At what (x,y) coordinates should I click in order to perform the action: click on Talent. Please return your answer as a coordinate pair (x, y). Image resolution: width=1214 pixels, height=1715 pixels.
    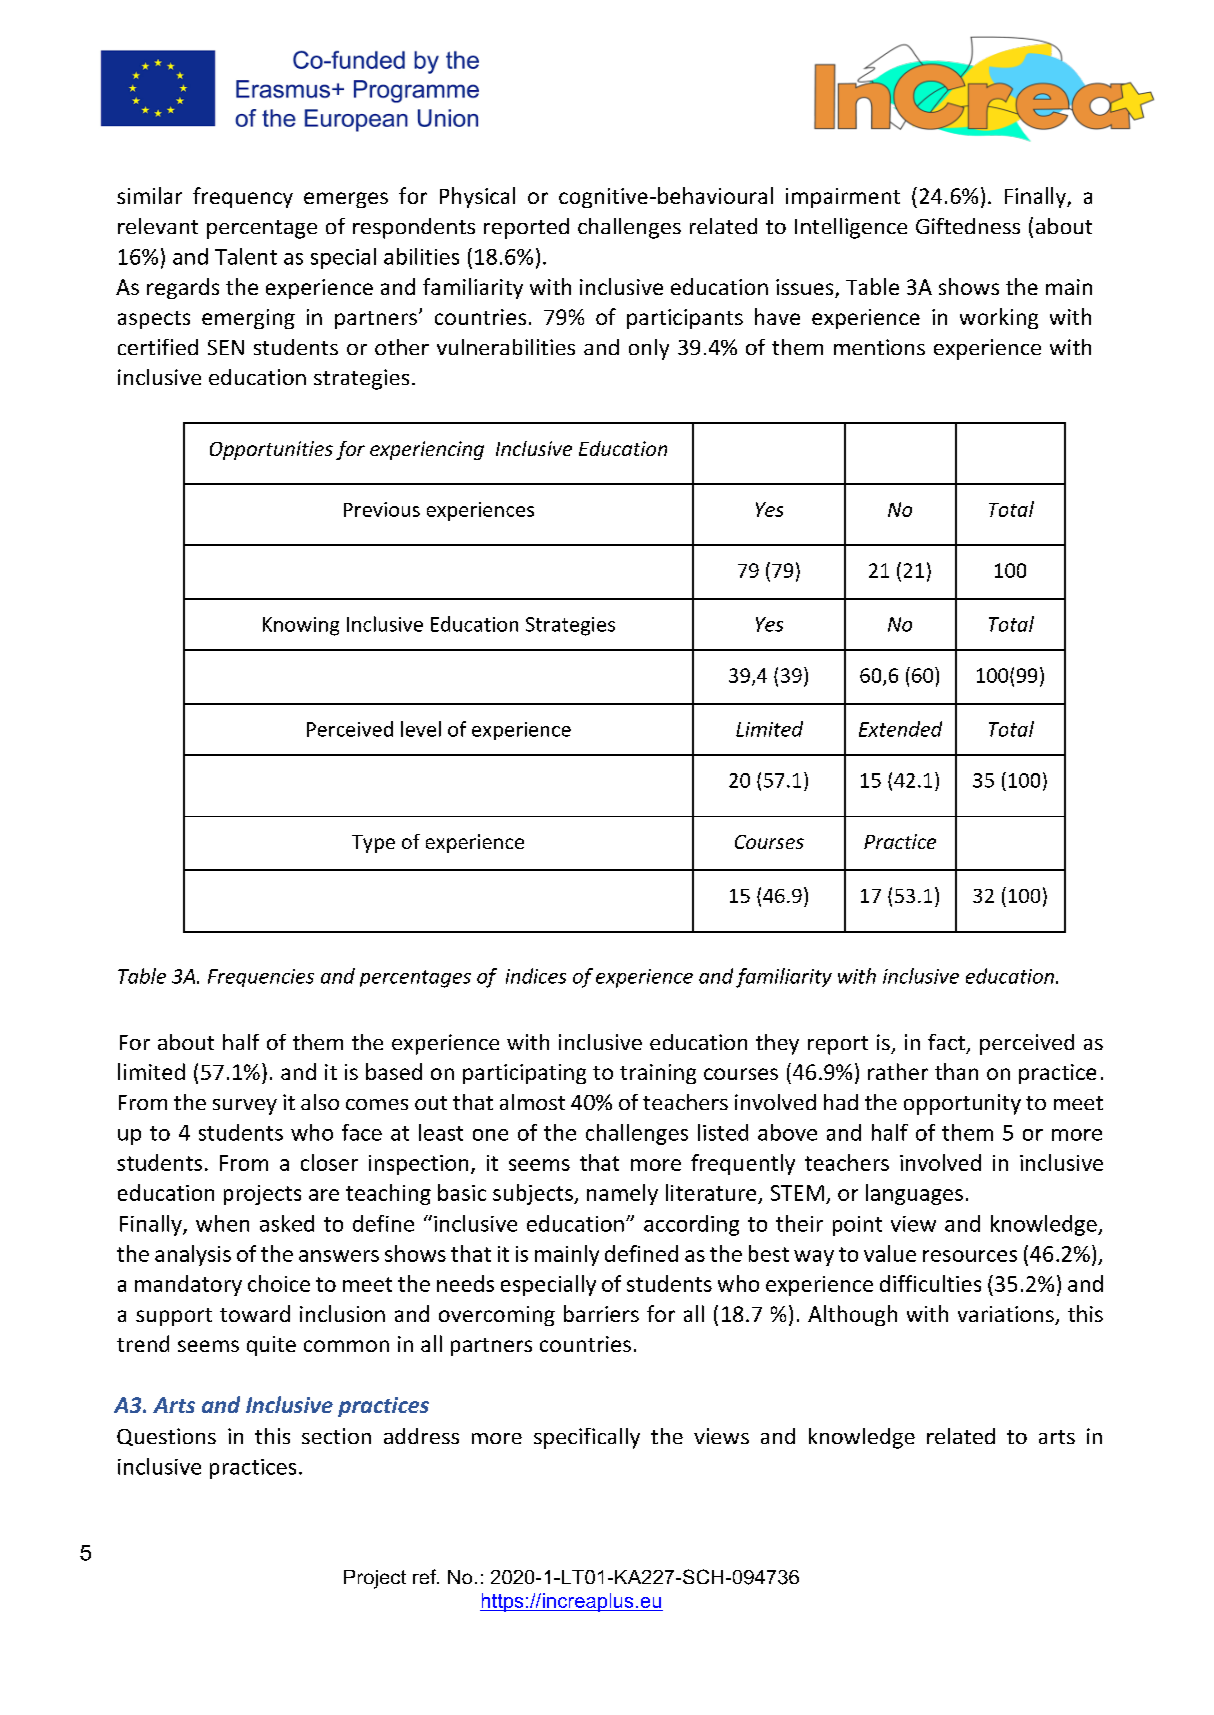
    Looking at the image, I should click on (246, 256).
